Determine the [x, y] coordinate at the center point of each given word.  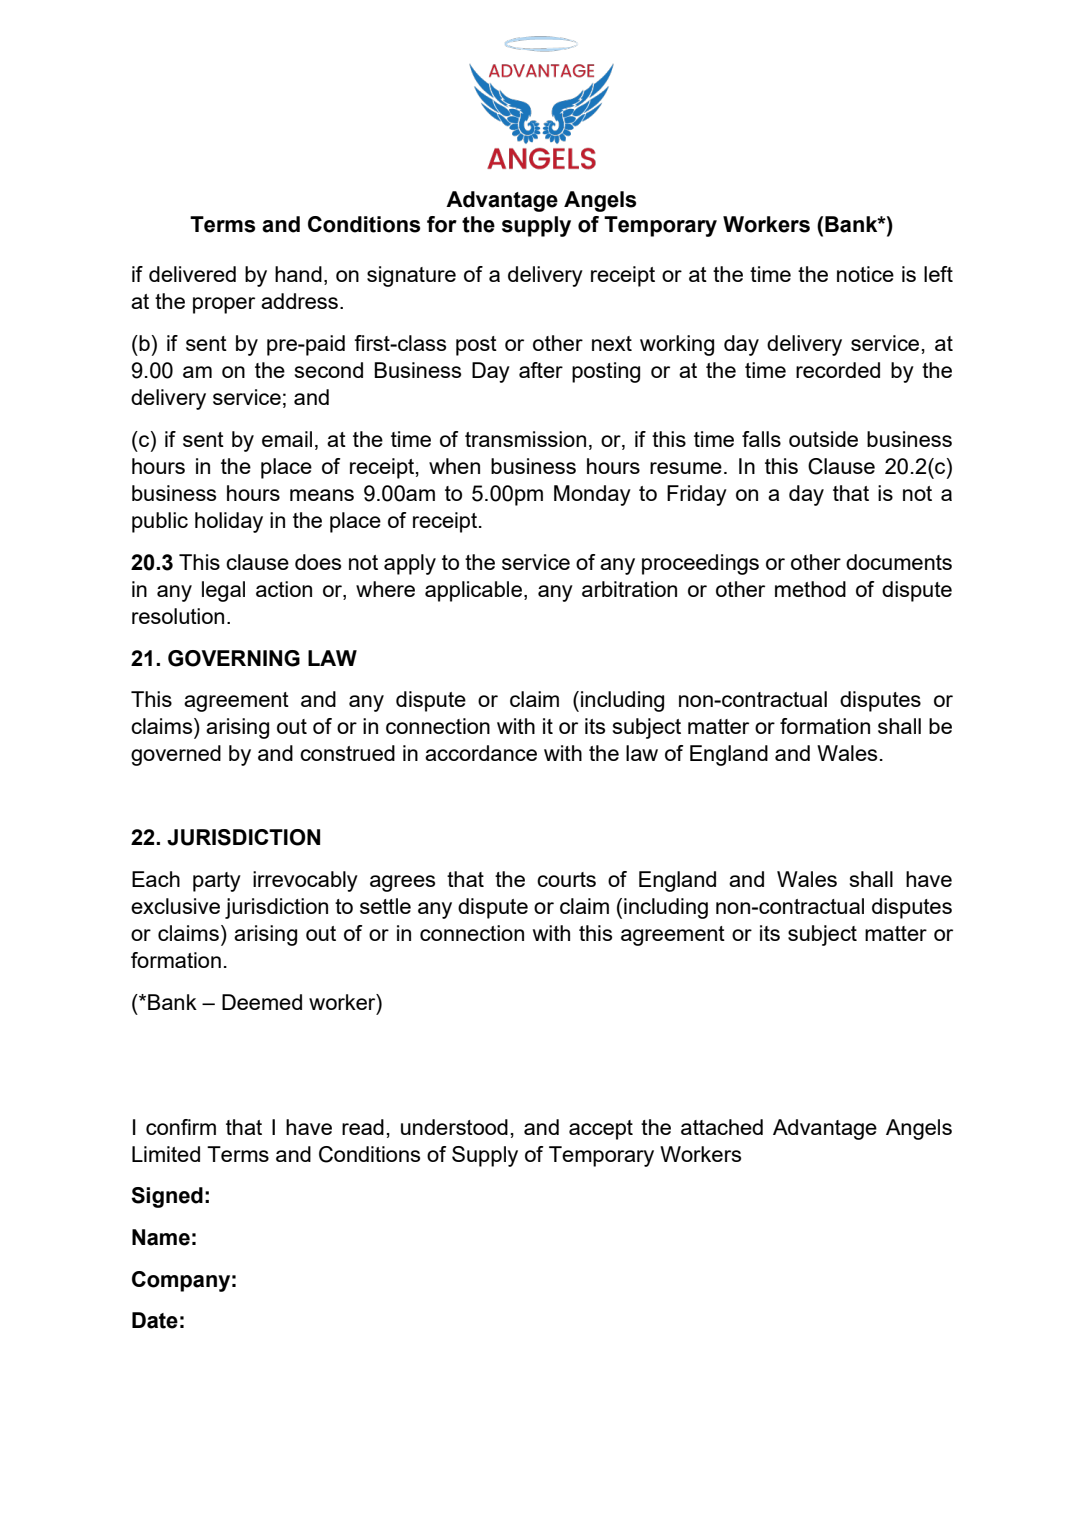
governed [176, 755]
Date [155, 1320]
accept [601, 1130]
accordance [481, 753]
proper [224, 305]
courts [566, 879]
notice [865, 274]
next [612, 343]
